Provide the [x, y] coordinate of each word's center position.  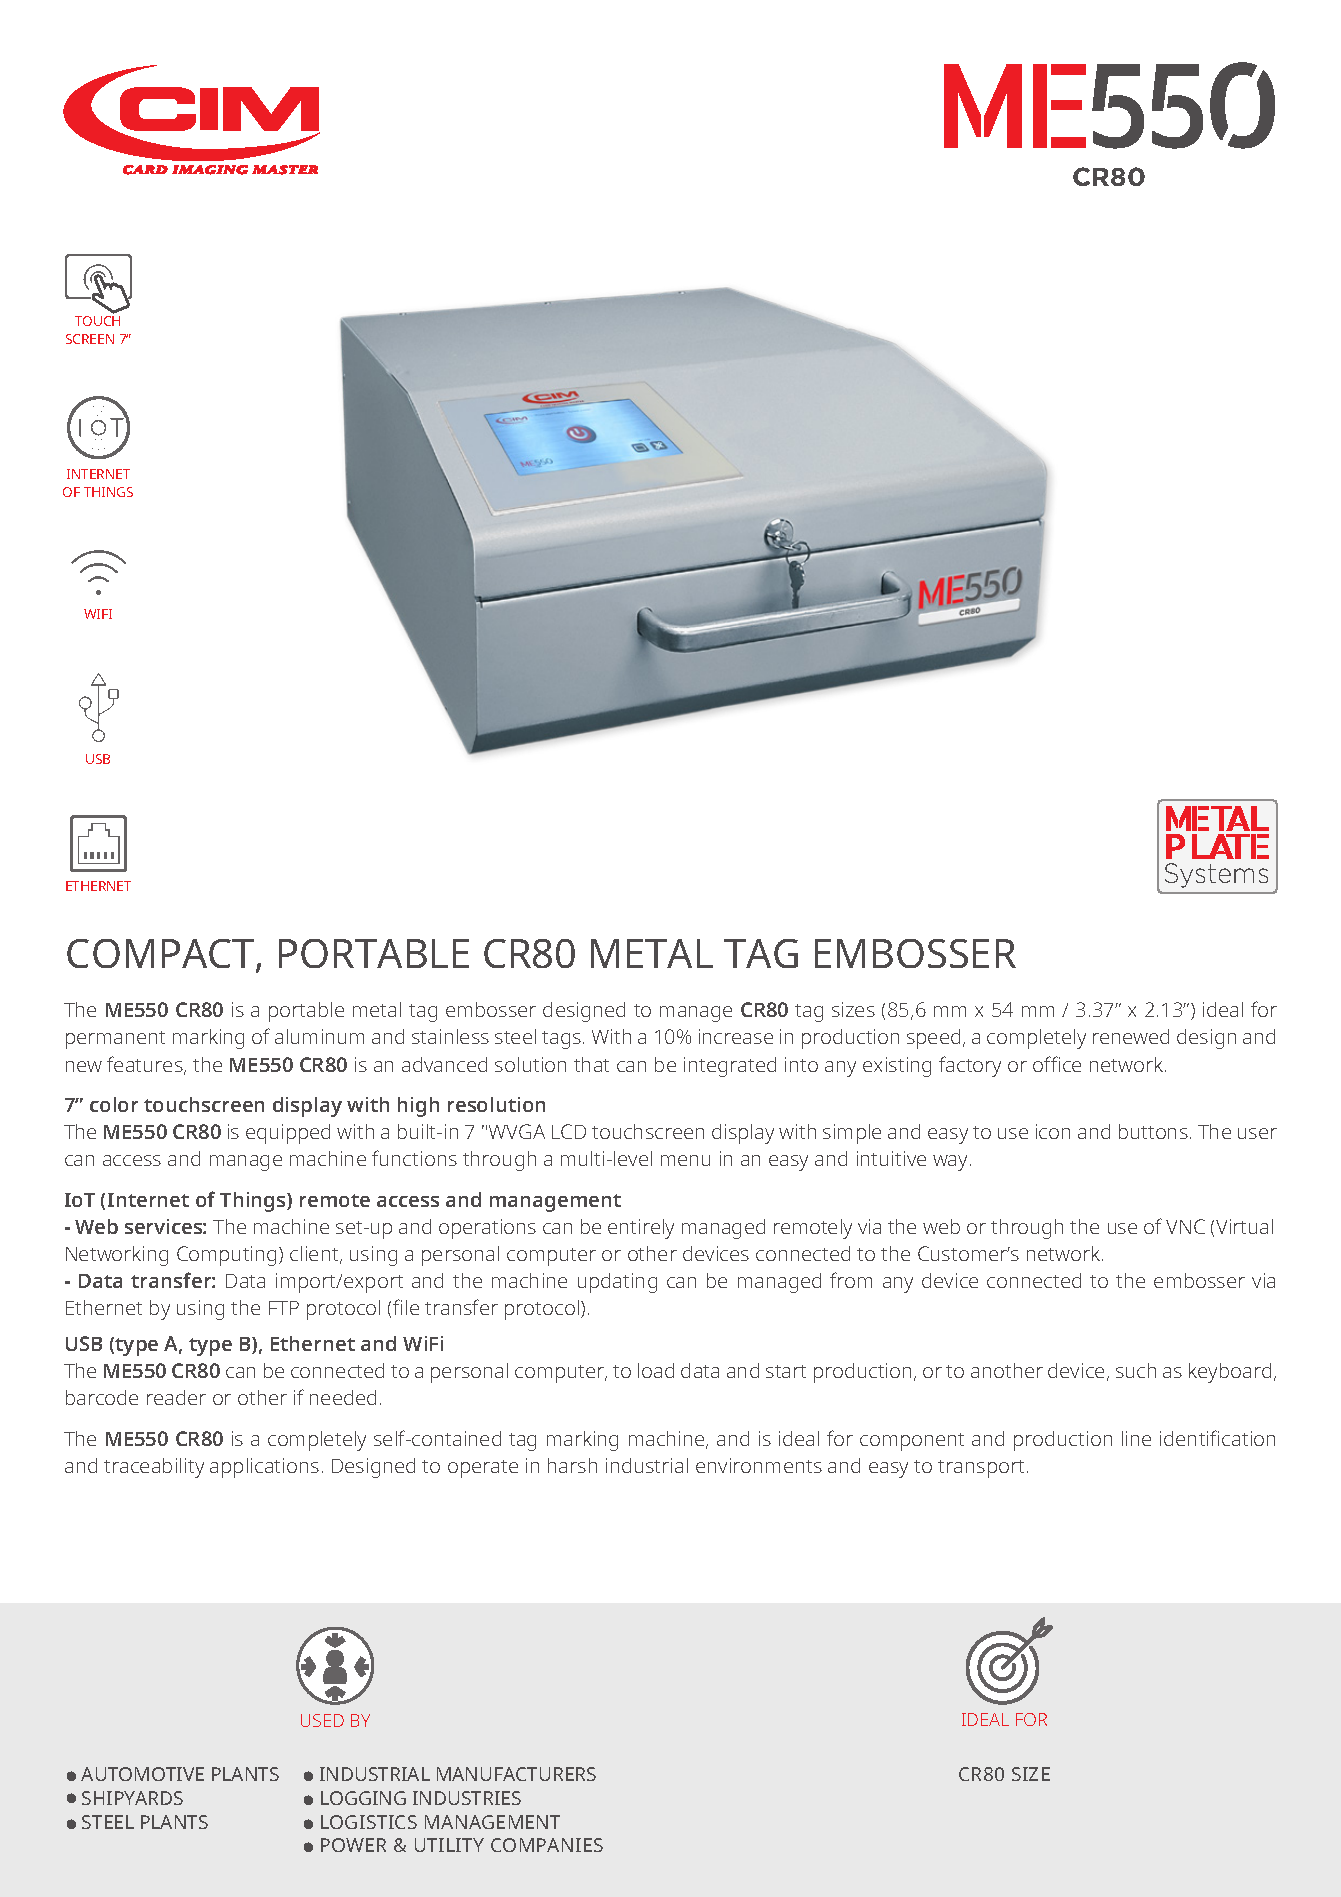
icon [1053, 1131]
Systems [1216, 875]
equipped [288, 1134]
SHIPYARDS [132, 1798]
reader [176, 1397]
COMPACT [162, 955]
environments [759, 1465]
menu [685, 1160]
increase [736, 1036]
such [1136, 1370]
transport [981, 1469]
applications [264, 1468]
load [656, 1370]
